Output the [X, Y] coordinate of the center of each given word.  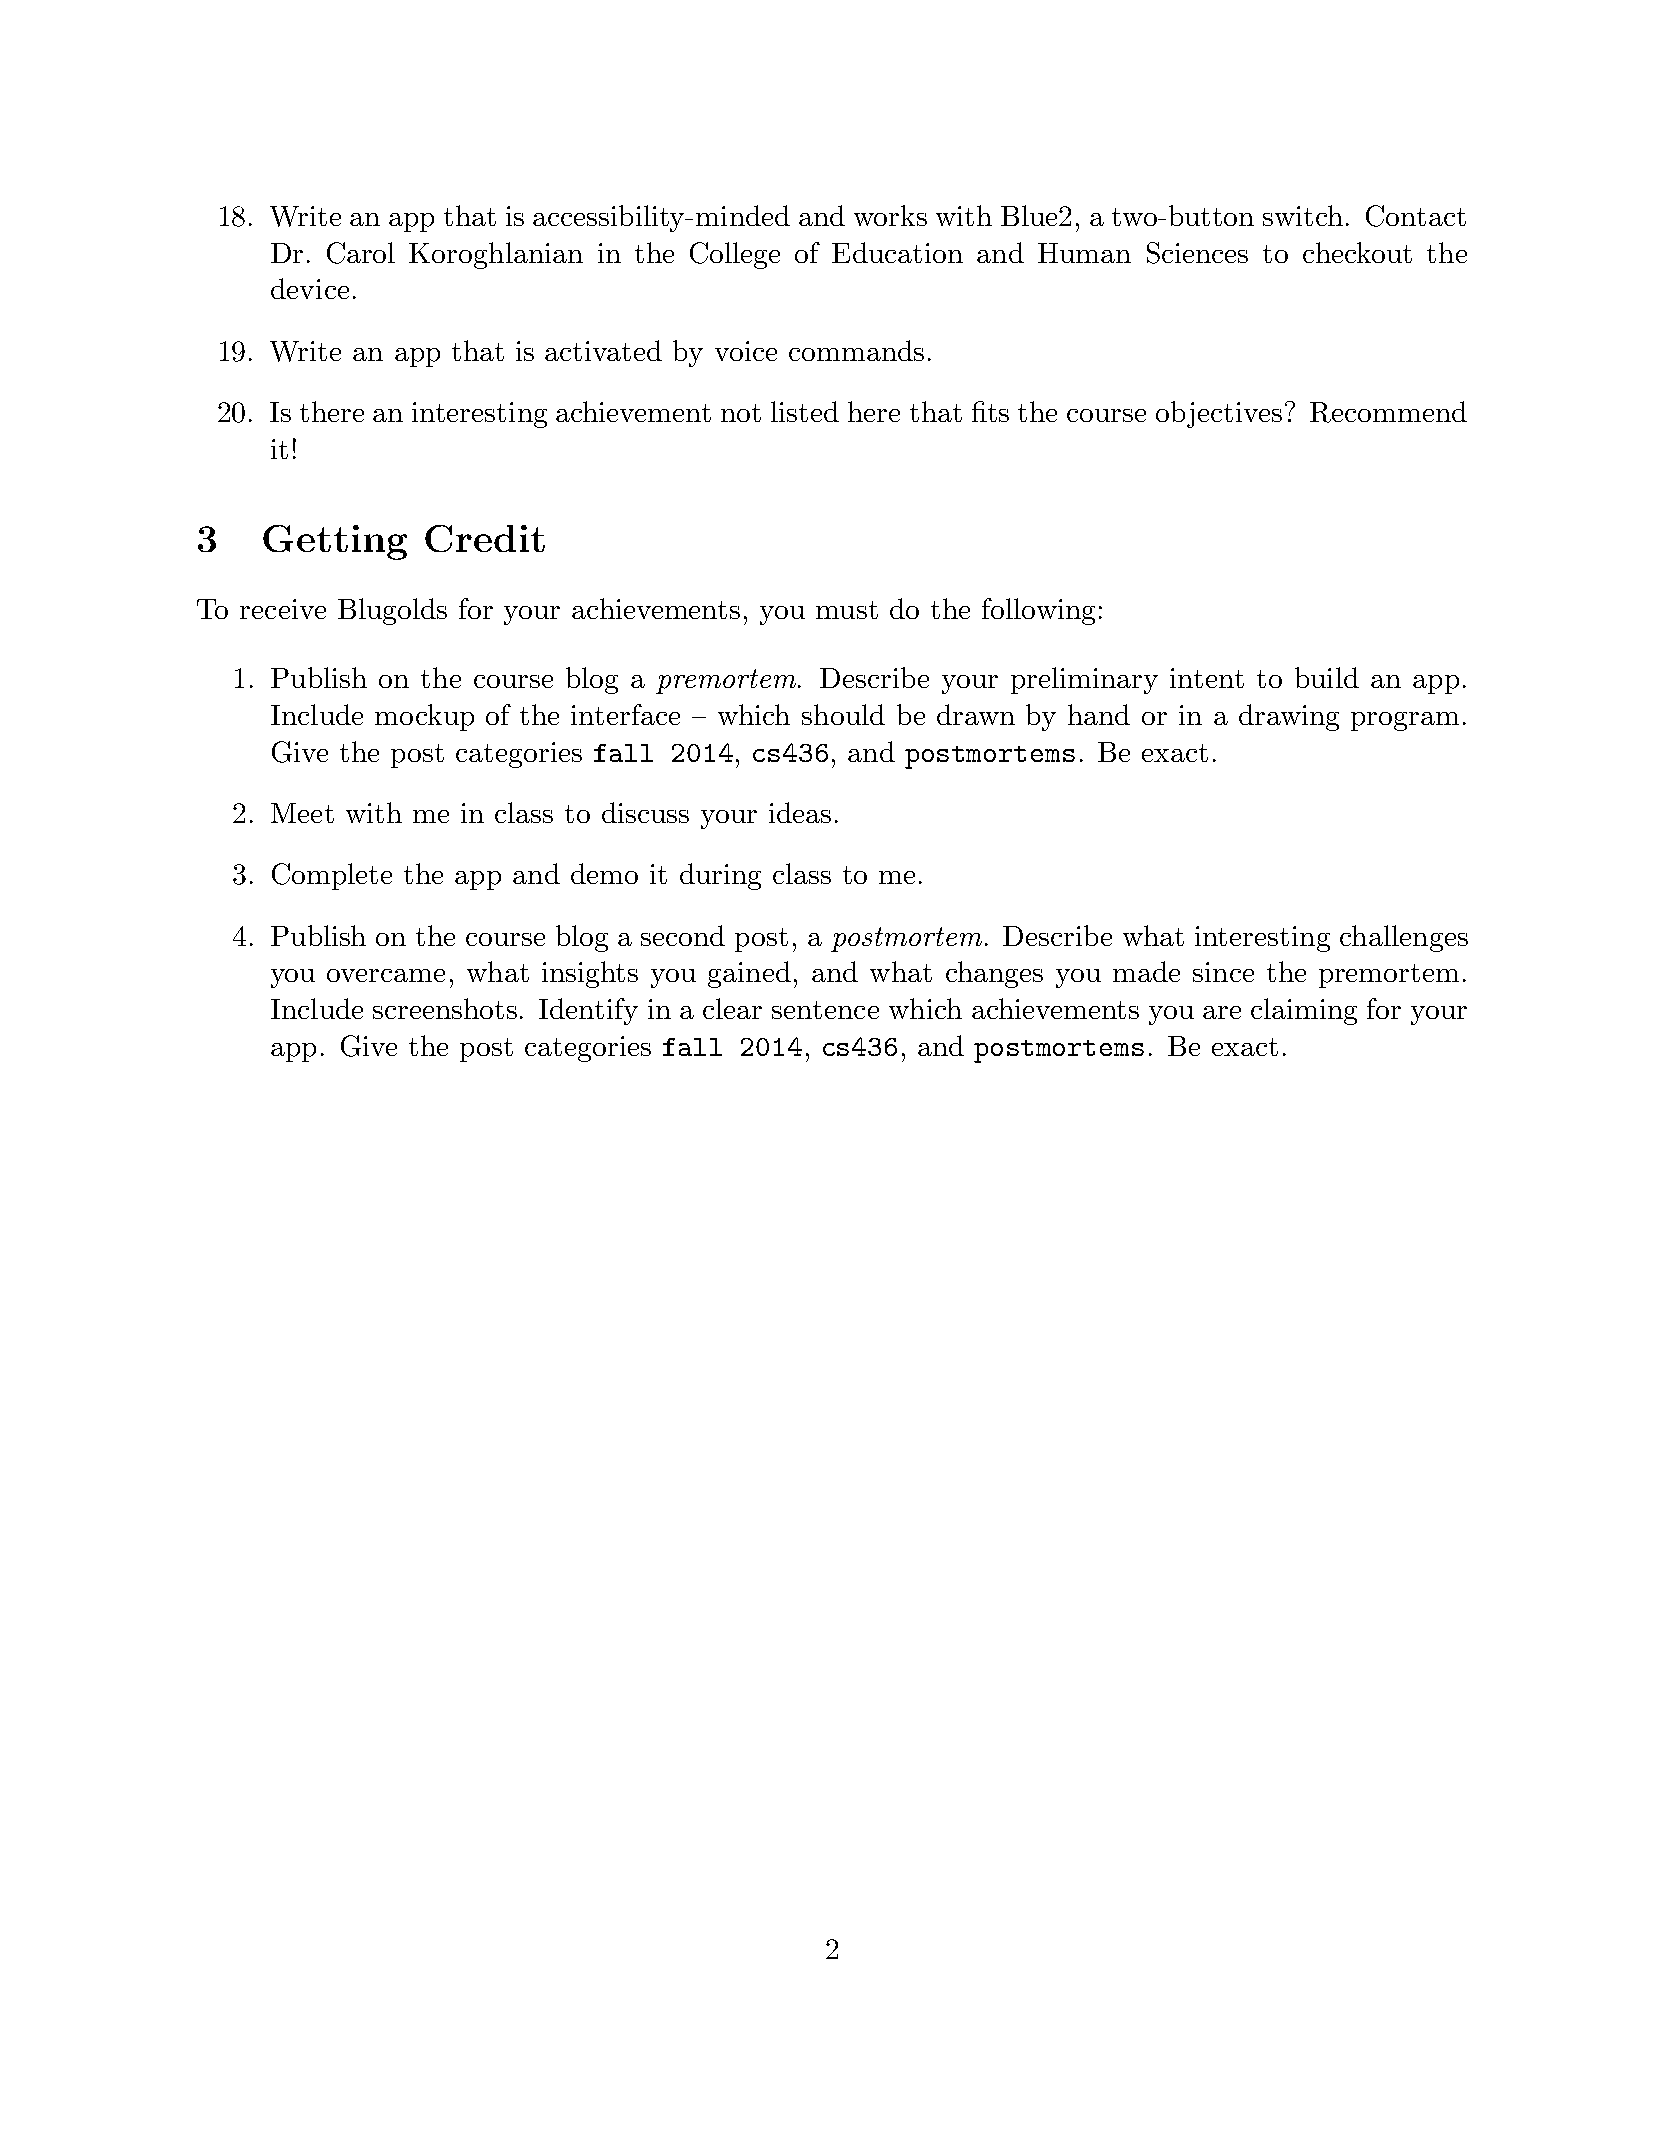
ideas [800, 812]
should [843, 714]
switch [1303, 215]
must [847, 610]
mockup [424, 717]
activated [603, 350]
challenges [1404, 938]
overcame [386, 975]
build [1327, 677]
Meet [302, 813]
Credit [485, 538]
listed [805, 411]
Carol [361, 253]
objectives [1219, 414]
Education [897, 252]
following [1038, 611]
